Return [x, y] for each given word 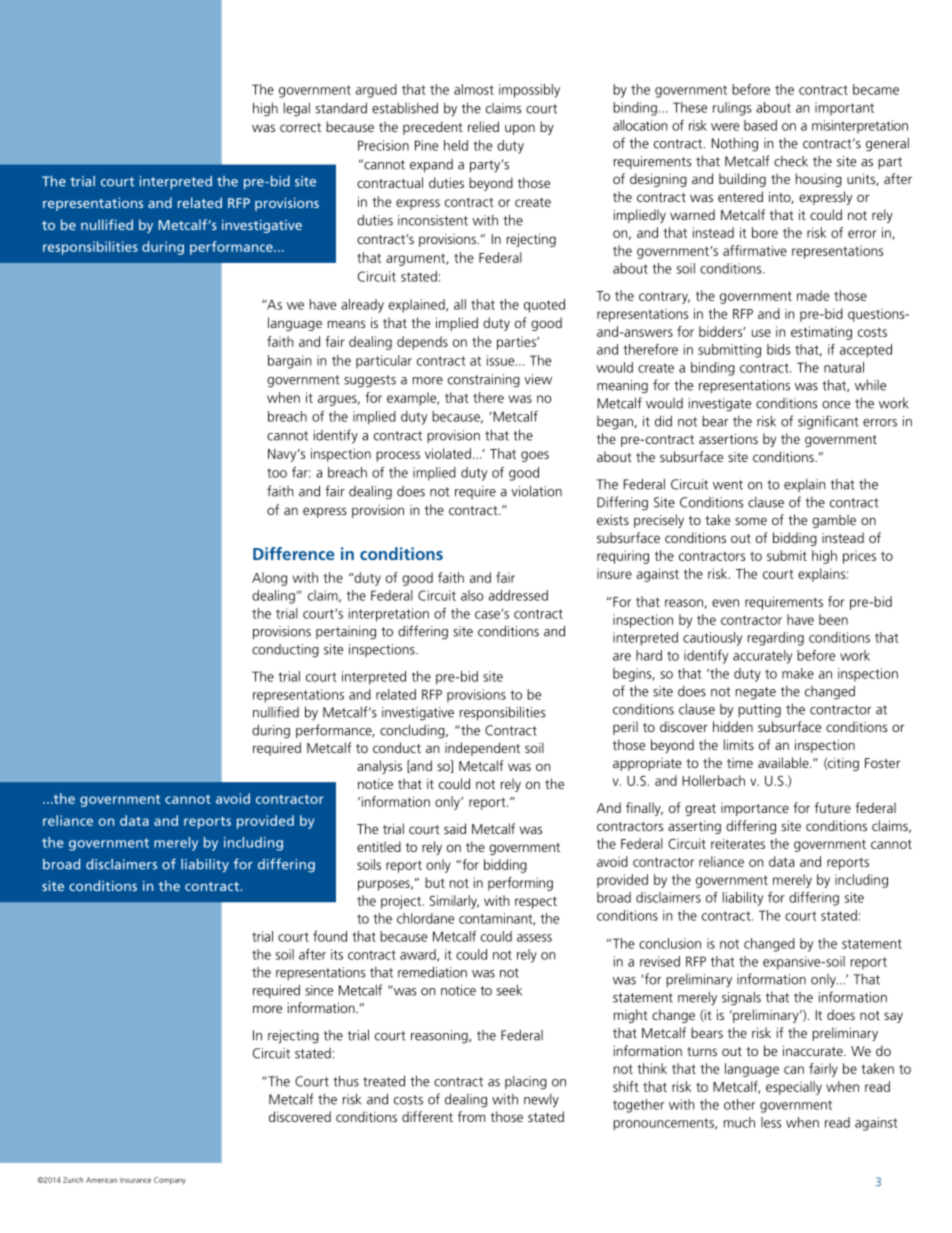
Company [170, 1181]
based [760, 125]
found [330, 936]
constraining [484, 381]
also [472, 595]
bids [778, 349]
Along [269, 579]
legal [297, 109]
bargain [289, 362]
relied [483, 126]
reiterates [738, 843]
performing [520, 884]
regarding [776, 639]
